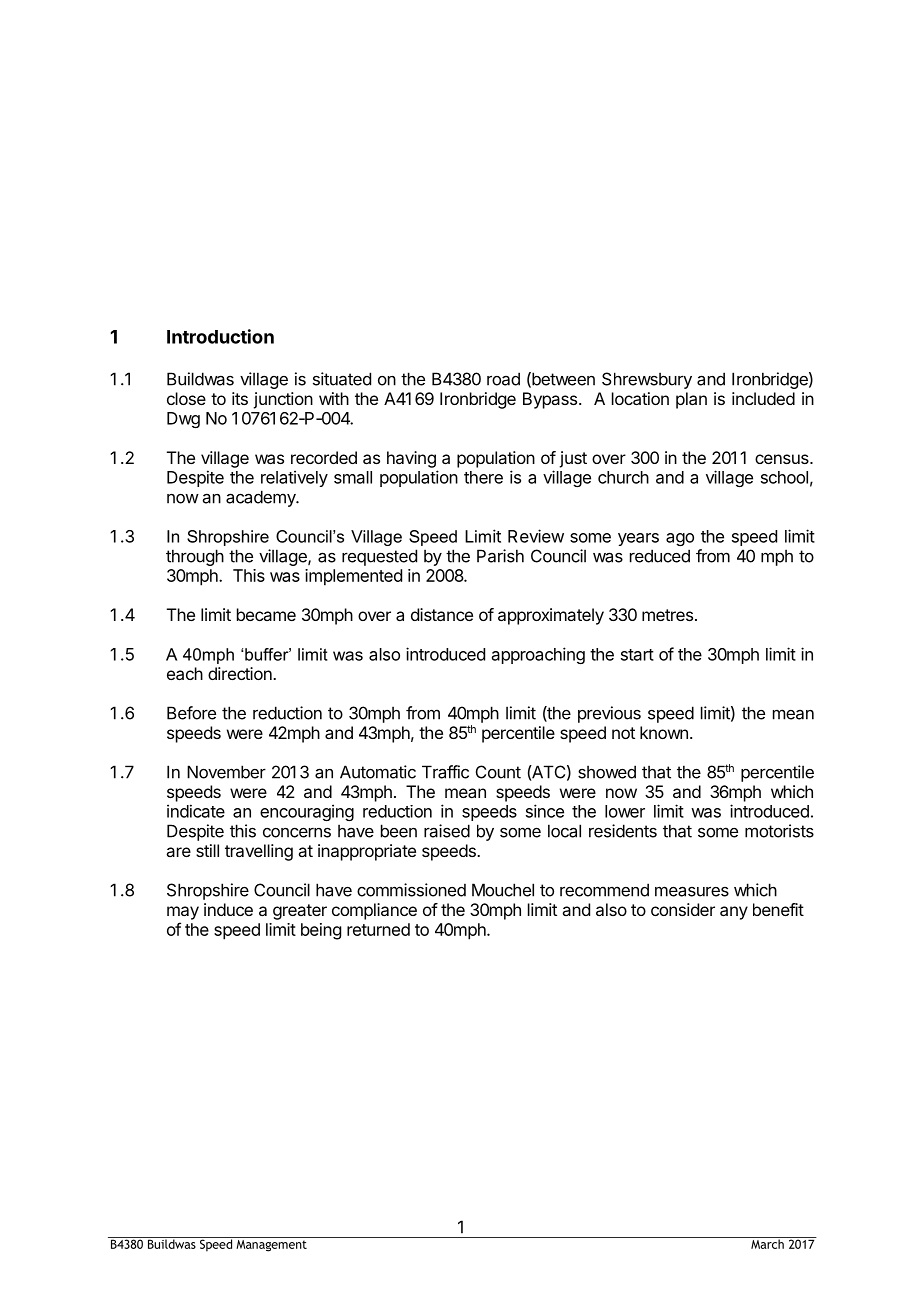 The image size is (924, 1308). I want to click on Count, so click(498, 772).
